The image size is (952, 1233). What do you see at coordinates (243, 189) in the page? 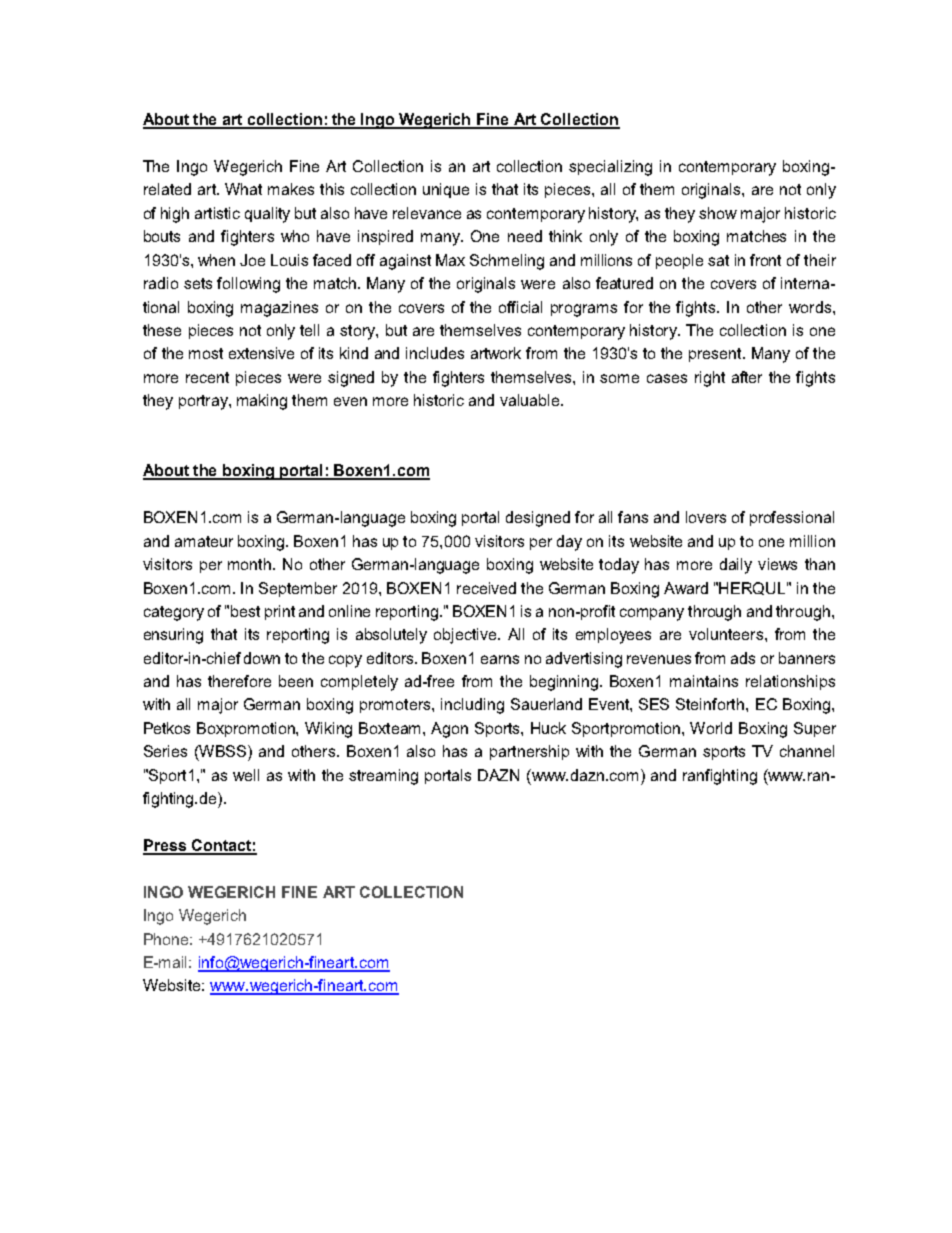
I see `What` at bounding box center [243, 189].
